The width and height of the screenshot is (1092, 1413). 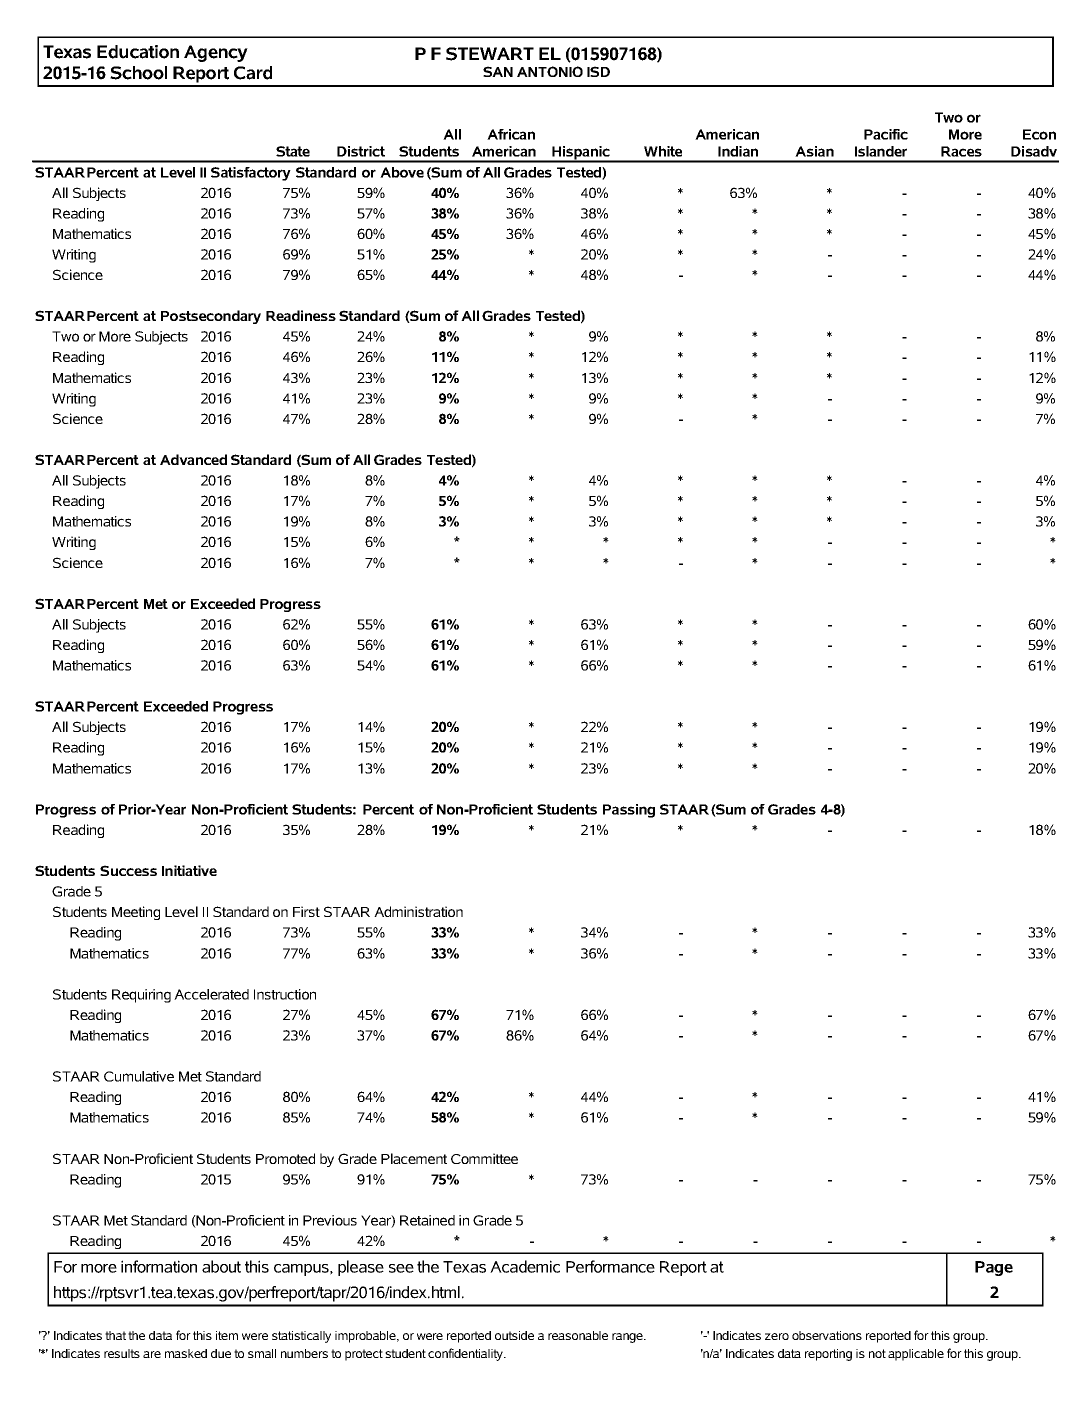 What do you see at coordinates (189, 870) in the screenshot?
I see `Initiative` at bounding box center [189, 870].
